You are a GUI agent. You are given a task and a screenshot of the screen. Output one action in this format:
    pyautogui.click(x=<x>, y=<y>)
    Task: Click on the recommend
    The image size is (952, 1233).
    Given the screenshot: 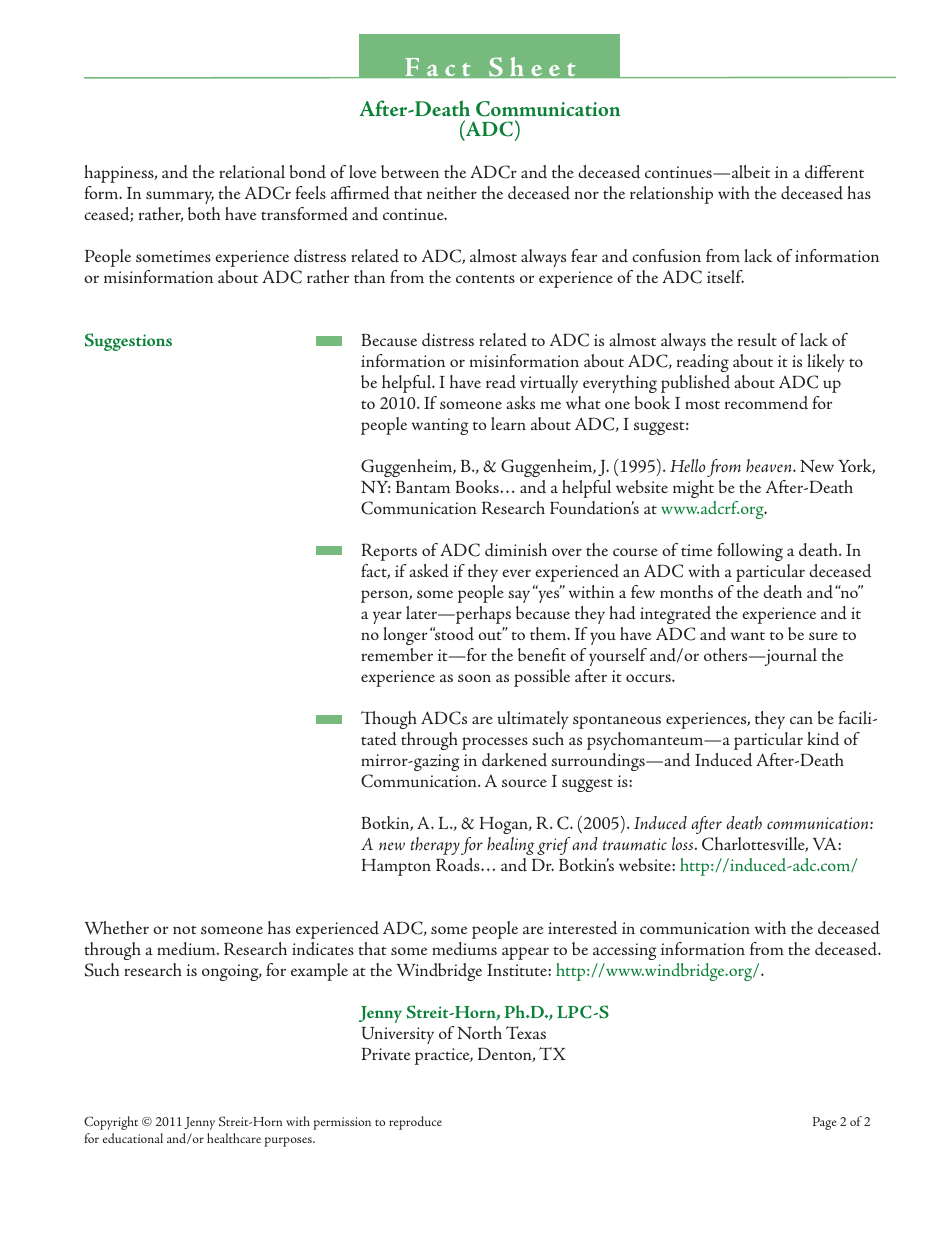 What is the action you would take?
    pyautogui.click(x=766, y=402)
